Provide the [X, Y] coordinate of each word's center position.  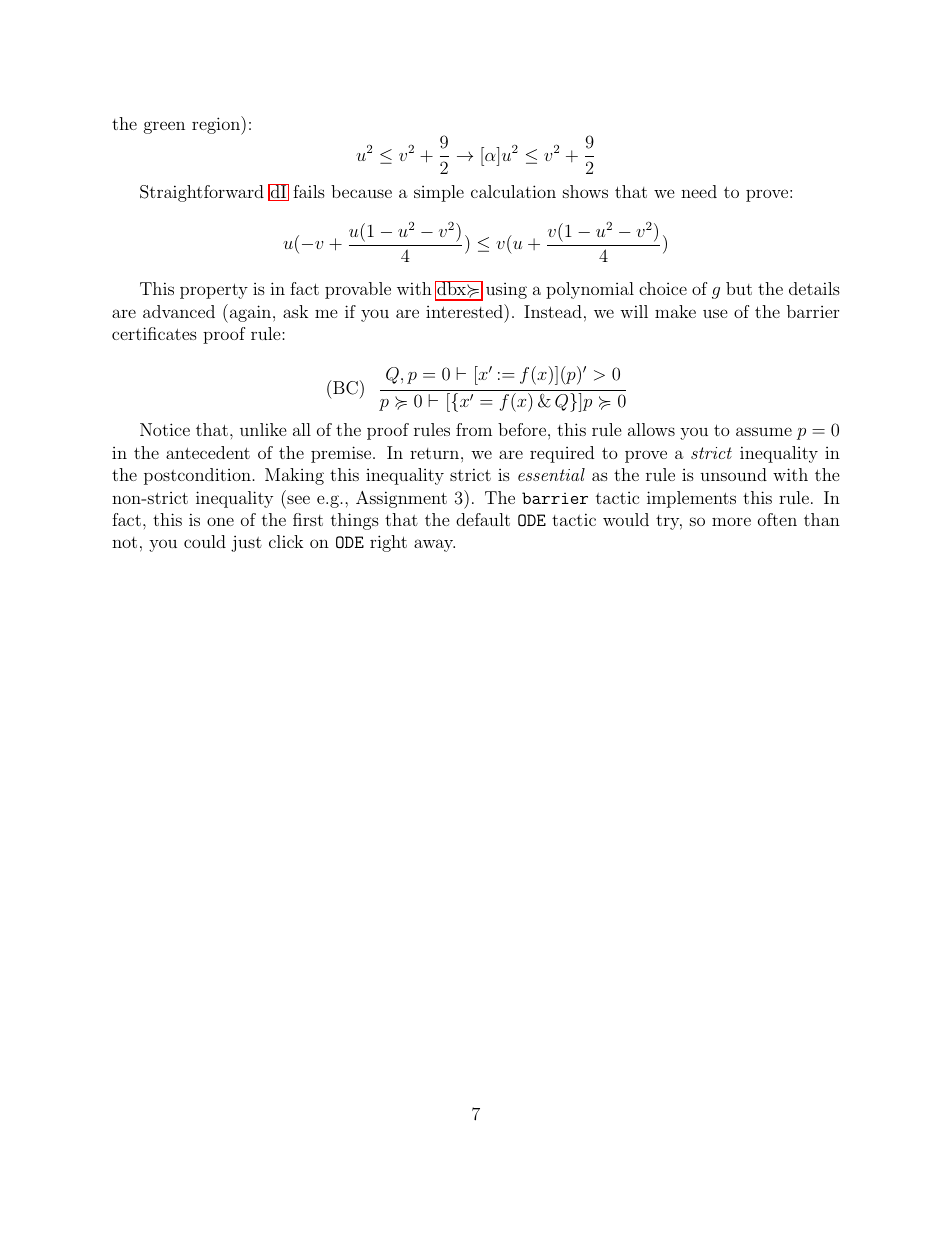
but [739, 288]
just [246, 543]
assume [764, 431]
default [483, 519]
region [217, 125]
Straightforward [202, 193]
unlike [263, 429]
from [474, 429]
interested [465, 311]
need [699, 191]
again [249, 313]
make [675, 311]
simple [439, 193]
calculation [513, 191]
